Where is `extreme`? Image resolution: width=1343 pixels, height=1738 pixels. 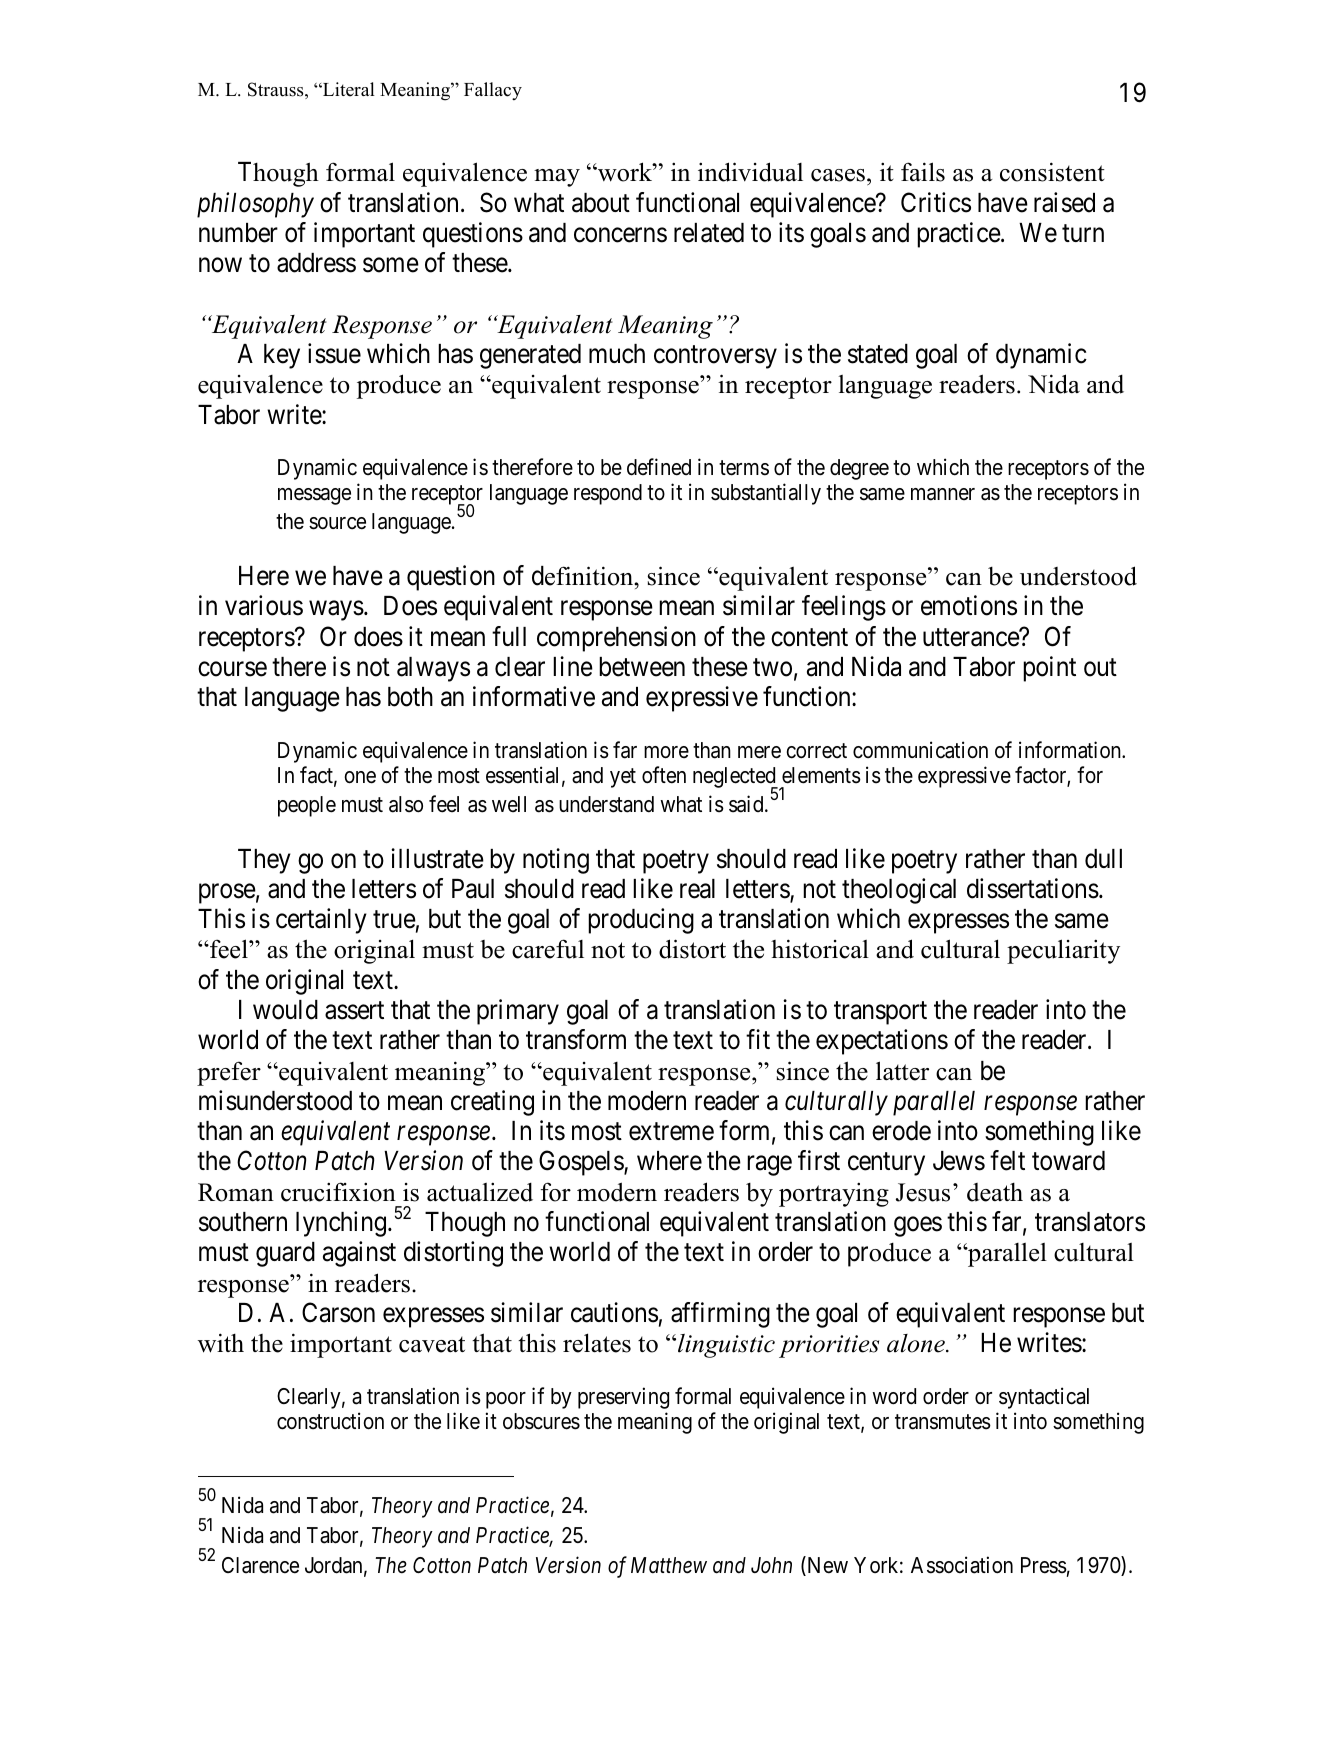
extreme is located at coordinates (671, 1132).
